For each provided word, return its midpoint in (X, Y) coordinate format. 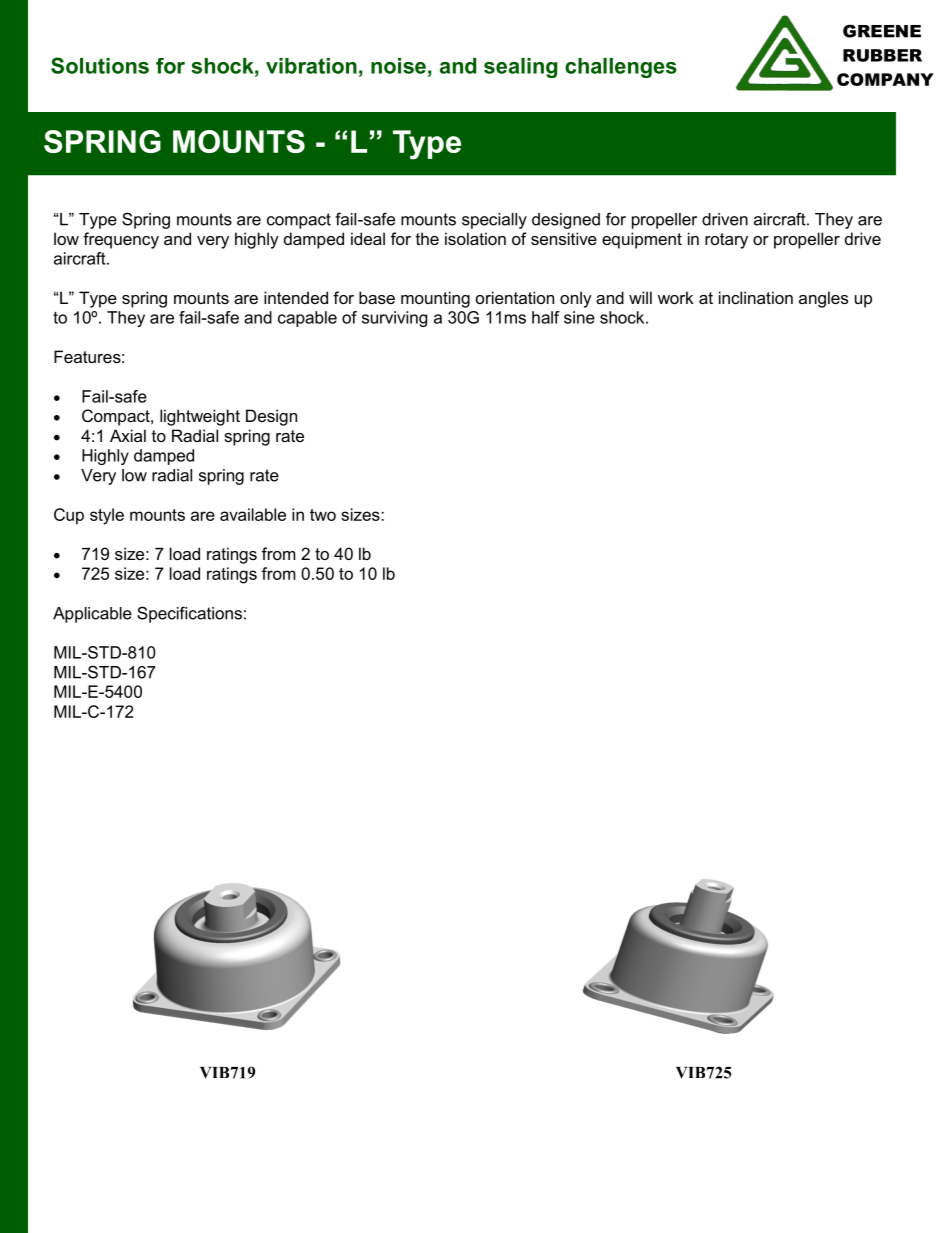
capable (307, 319)
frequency (121, 240)
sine (579, 317)
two (323, 515)
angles (823, 299)
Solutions (100, 65)
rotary (726, 241)
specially (494, 221)
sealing (520, 68)
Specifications (189, 614)
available (253, 514)
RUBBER (882, 55)
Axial (128, 435)
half (546, 317)
